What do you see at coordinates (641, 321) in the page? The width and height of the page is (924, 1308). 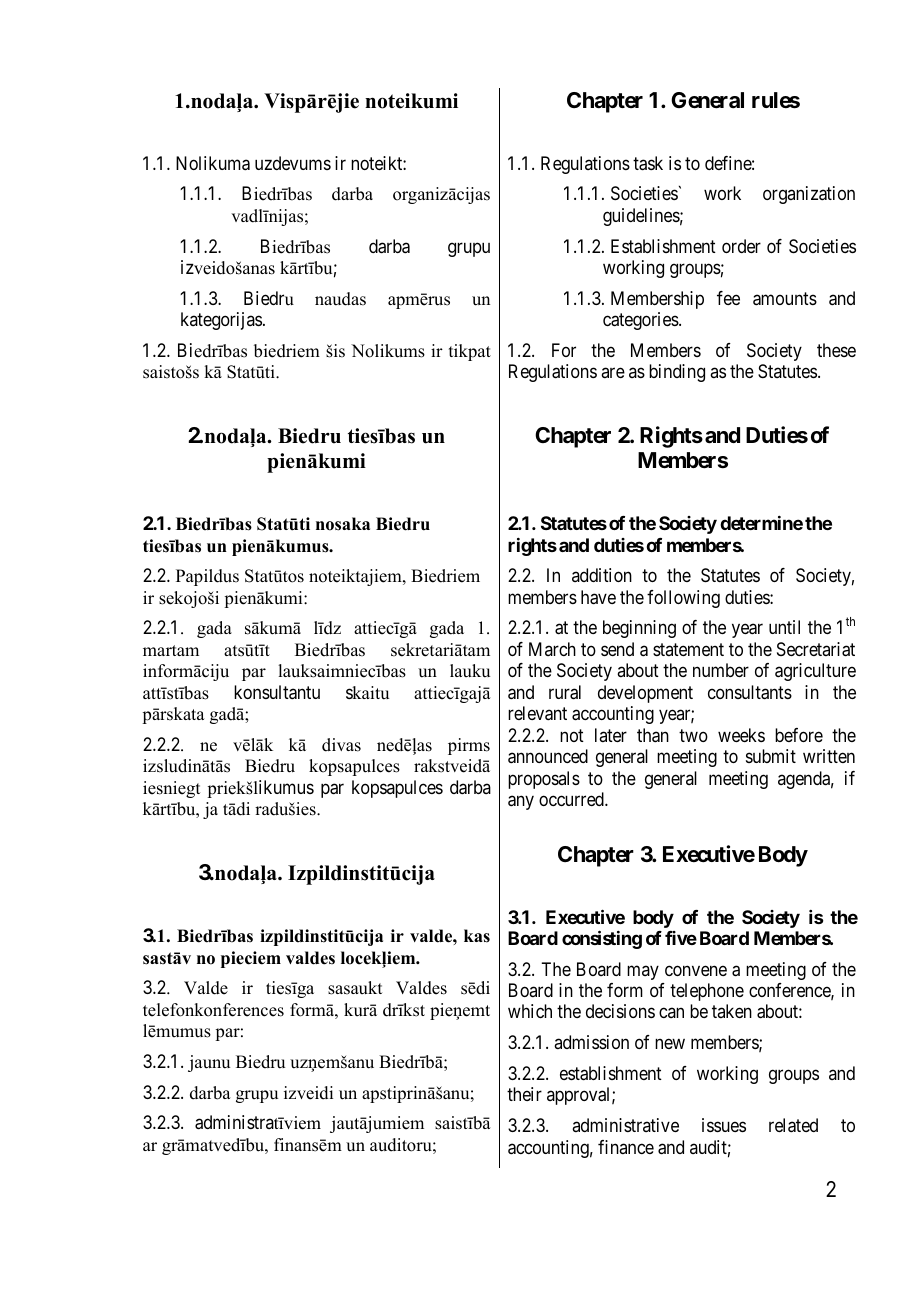 I see `categories` at bounding box center [641, 321].
